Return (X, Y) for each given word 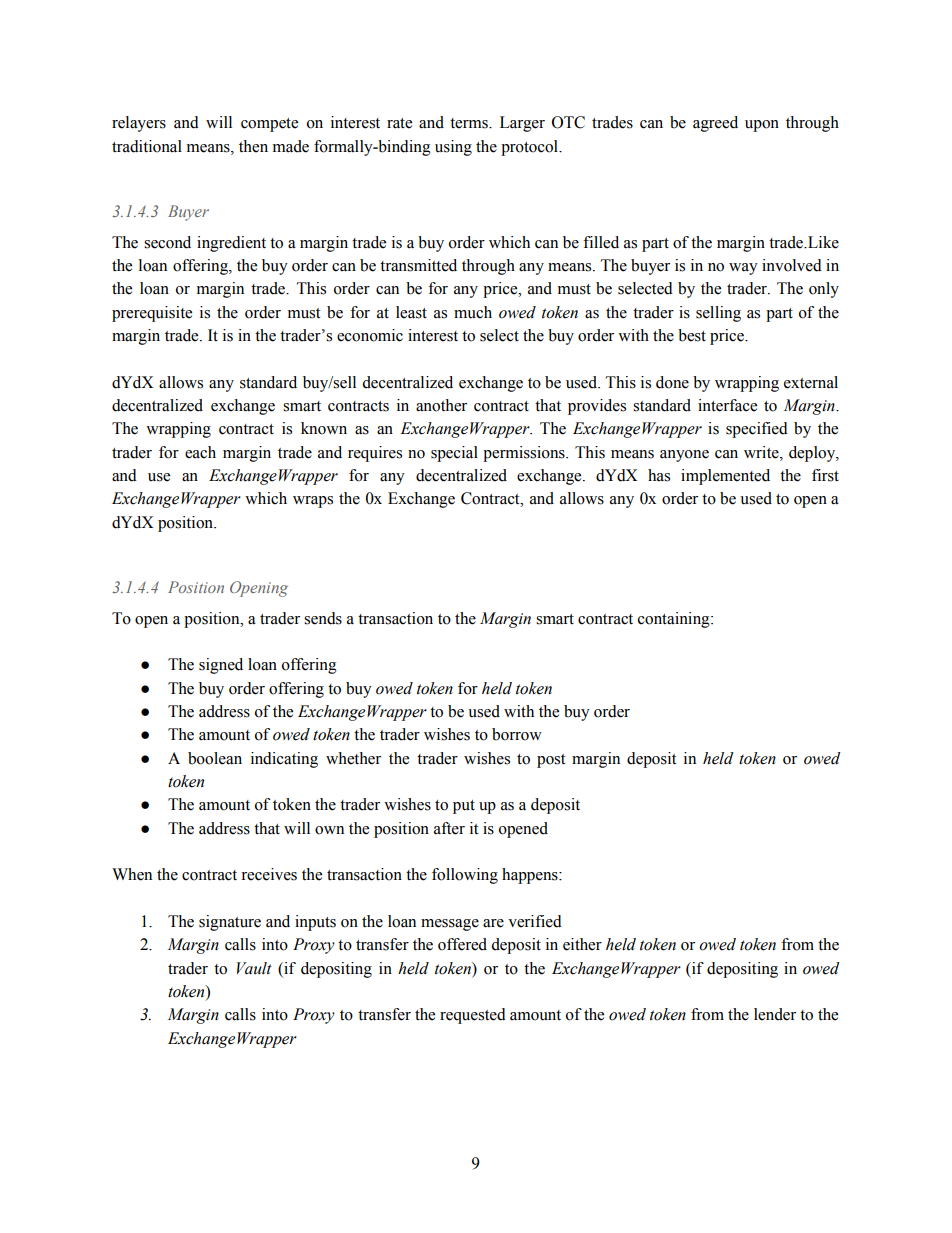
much (473, 312)
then (253, 146)
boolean (215, 758)
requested (473, 1016)
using (453, 148)
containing (675, 620)
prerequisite (152, 314)
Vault (254, 968)
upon (762, 126)
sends (323, 618)
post (551, 761)
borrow (517, 734)
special (454, 454)
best (692, 335)
